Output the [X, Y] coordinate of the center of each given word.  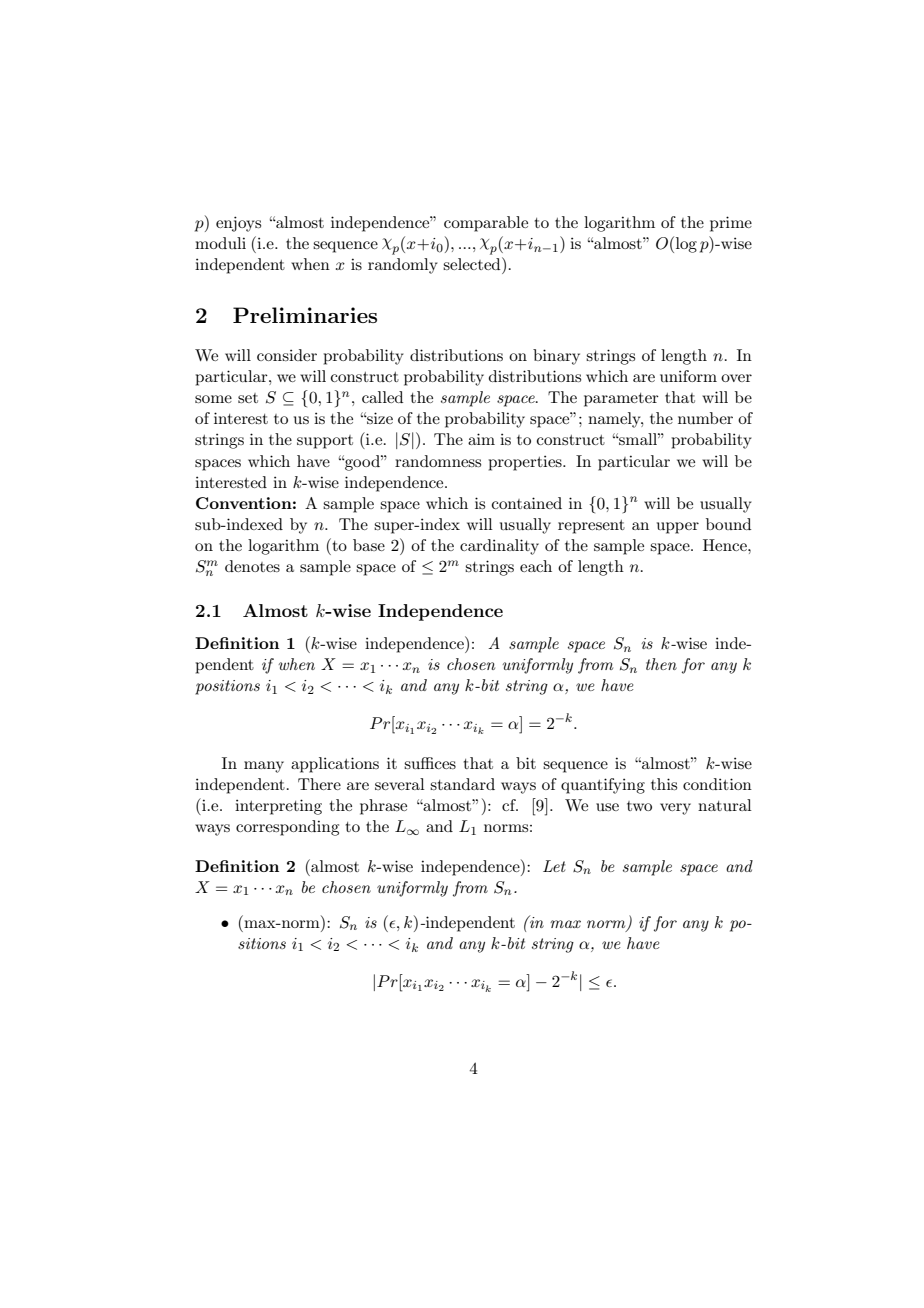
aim [481, 439]
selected [473, 263]
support [325, 442]
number [705, 418]
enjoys [238, 224]
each [536, 566]
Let [554, 866]
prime [731, 224]
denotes [252, 566]
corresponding [287, 828]
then [661, 664]
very [675, 809]
